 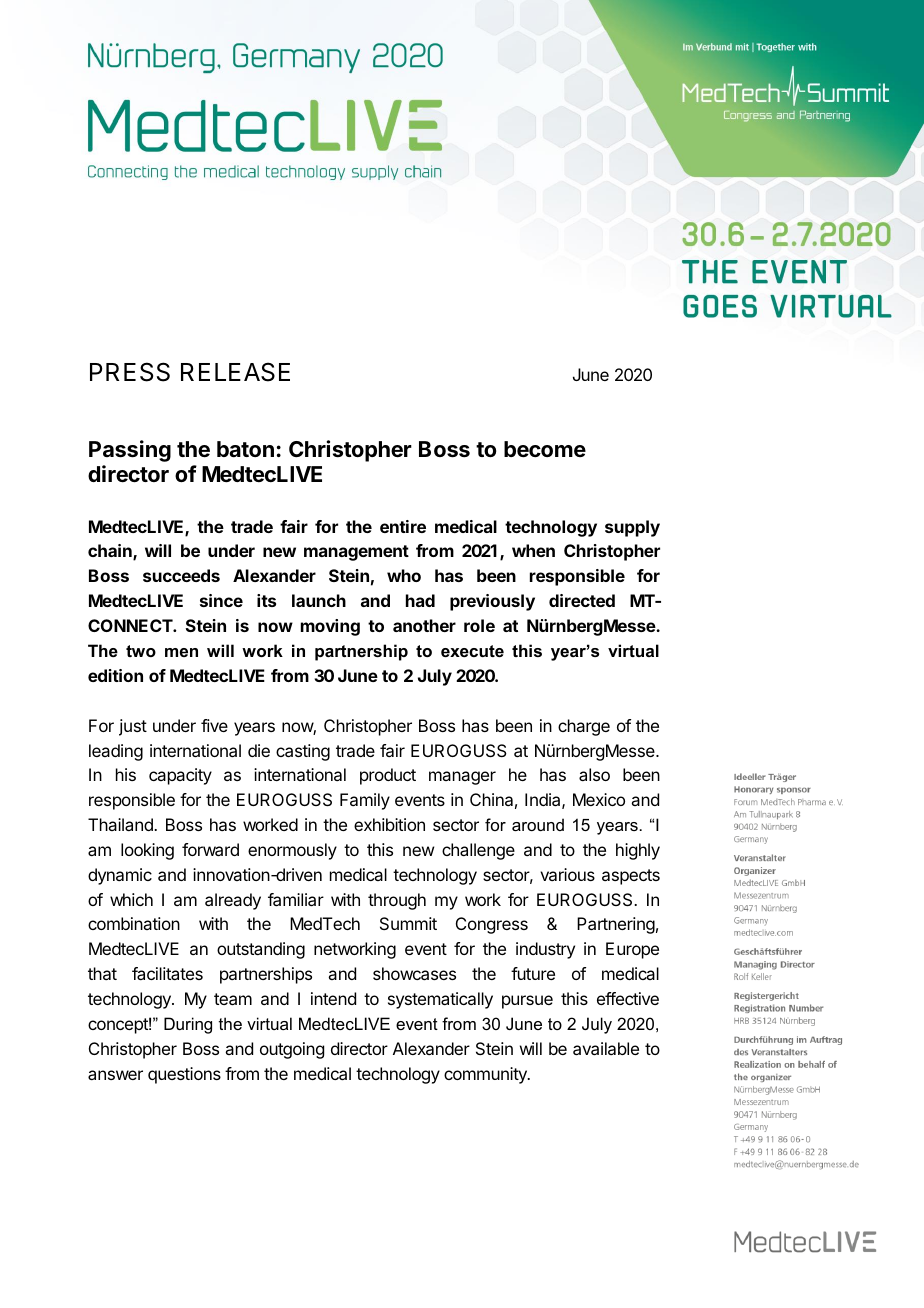 What do you see at coordinates (133, 727) in the image?
I see `just` at bounding box center [133, 727].
